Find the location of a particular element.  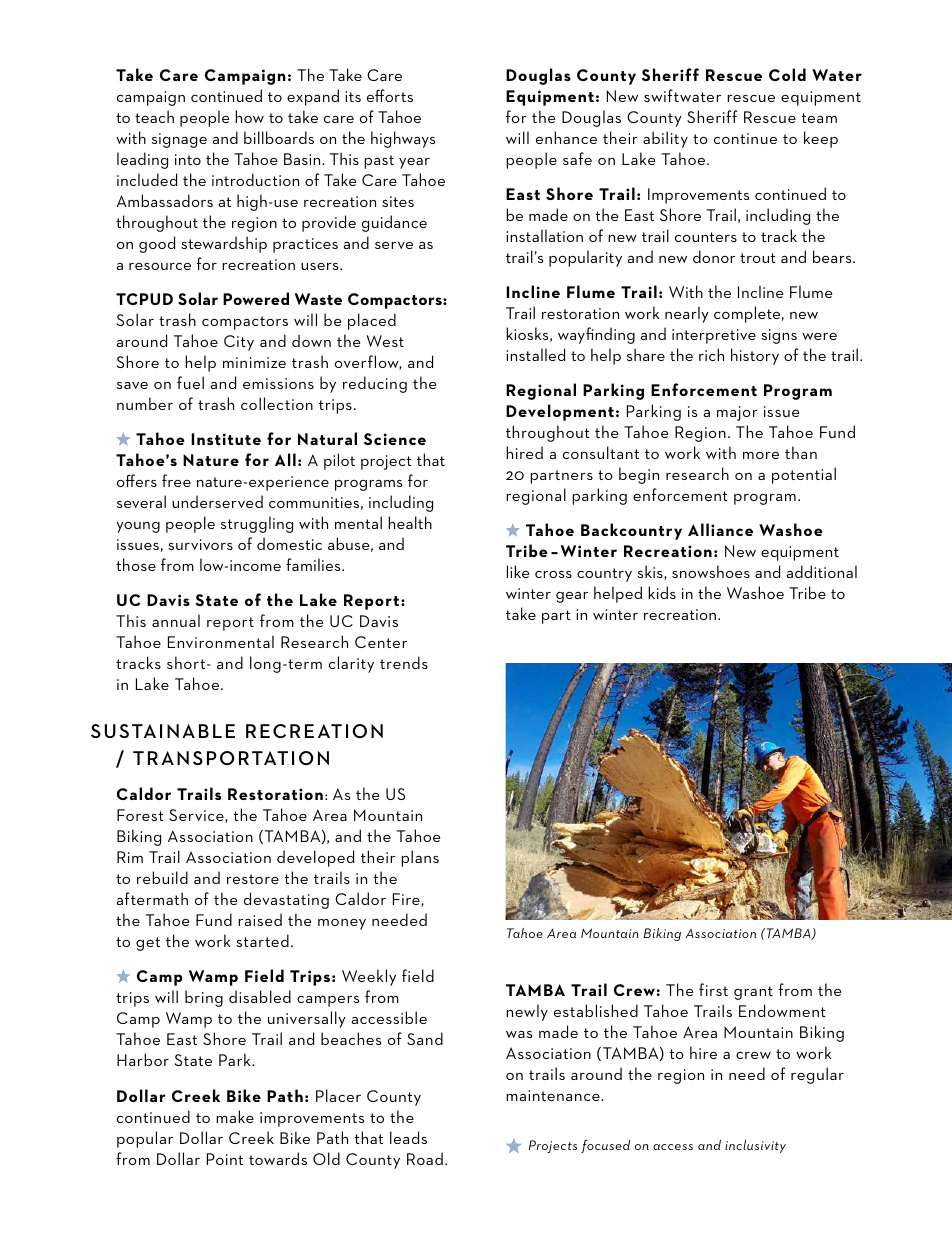

efforts is located at coordinates (390, 95).
